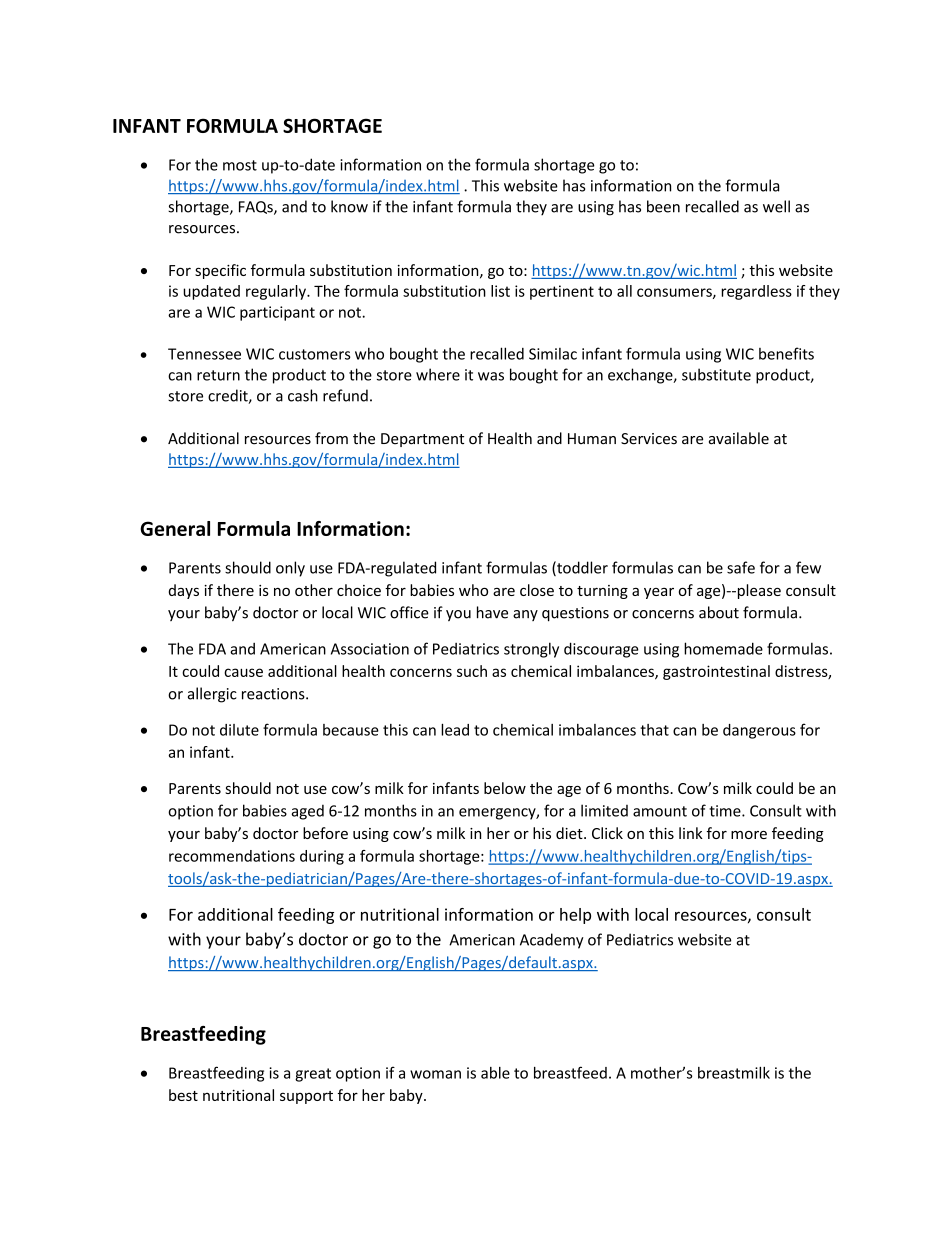 The width and height of the screenshot is (952, 1233). What do you see at coordinates (435, 1074) in the screenshot?
I see `woman` at bounding box center [435, 1074].
